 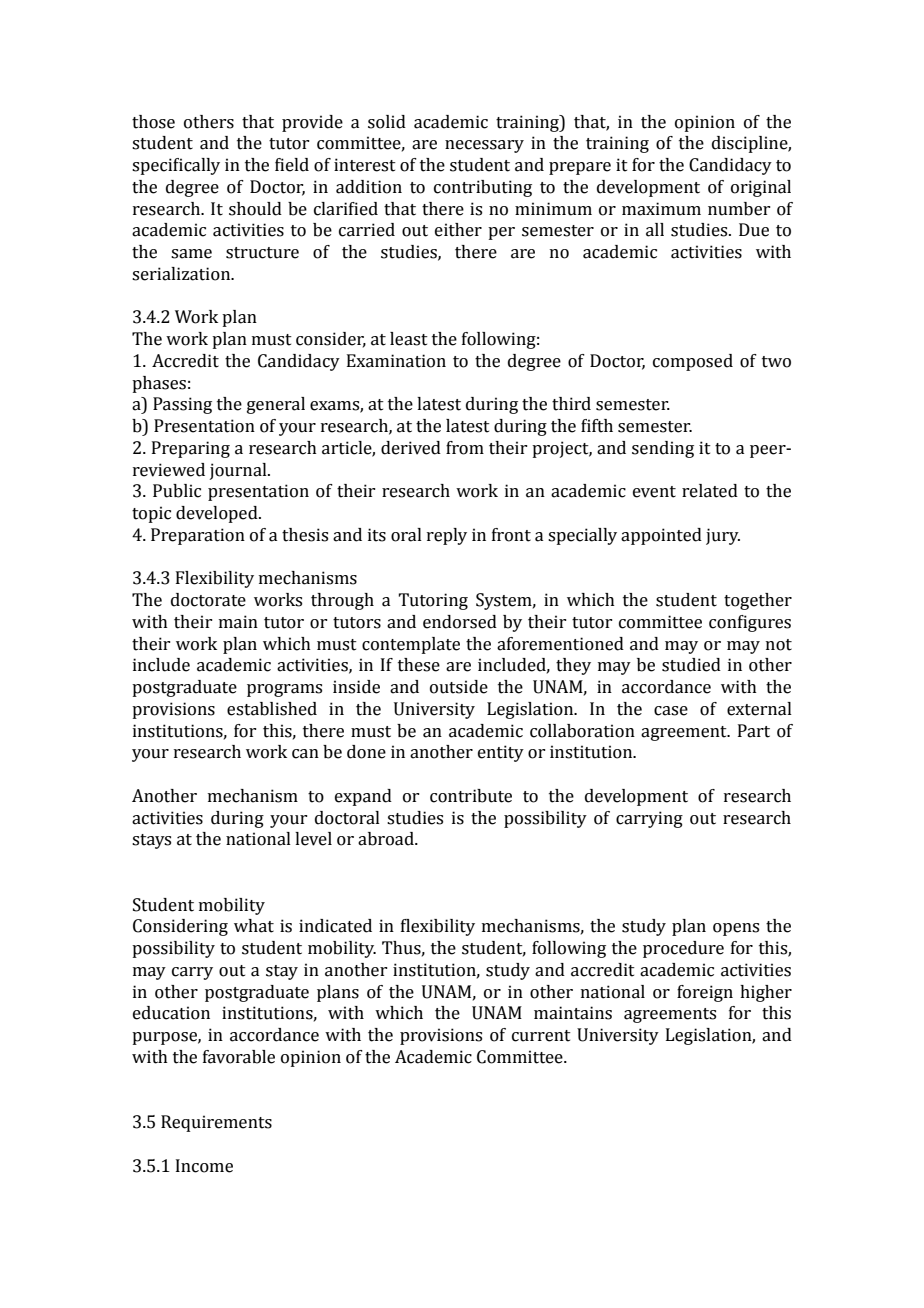 I want to click on necessary, so click(x=484, y=146).
